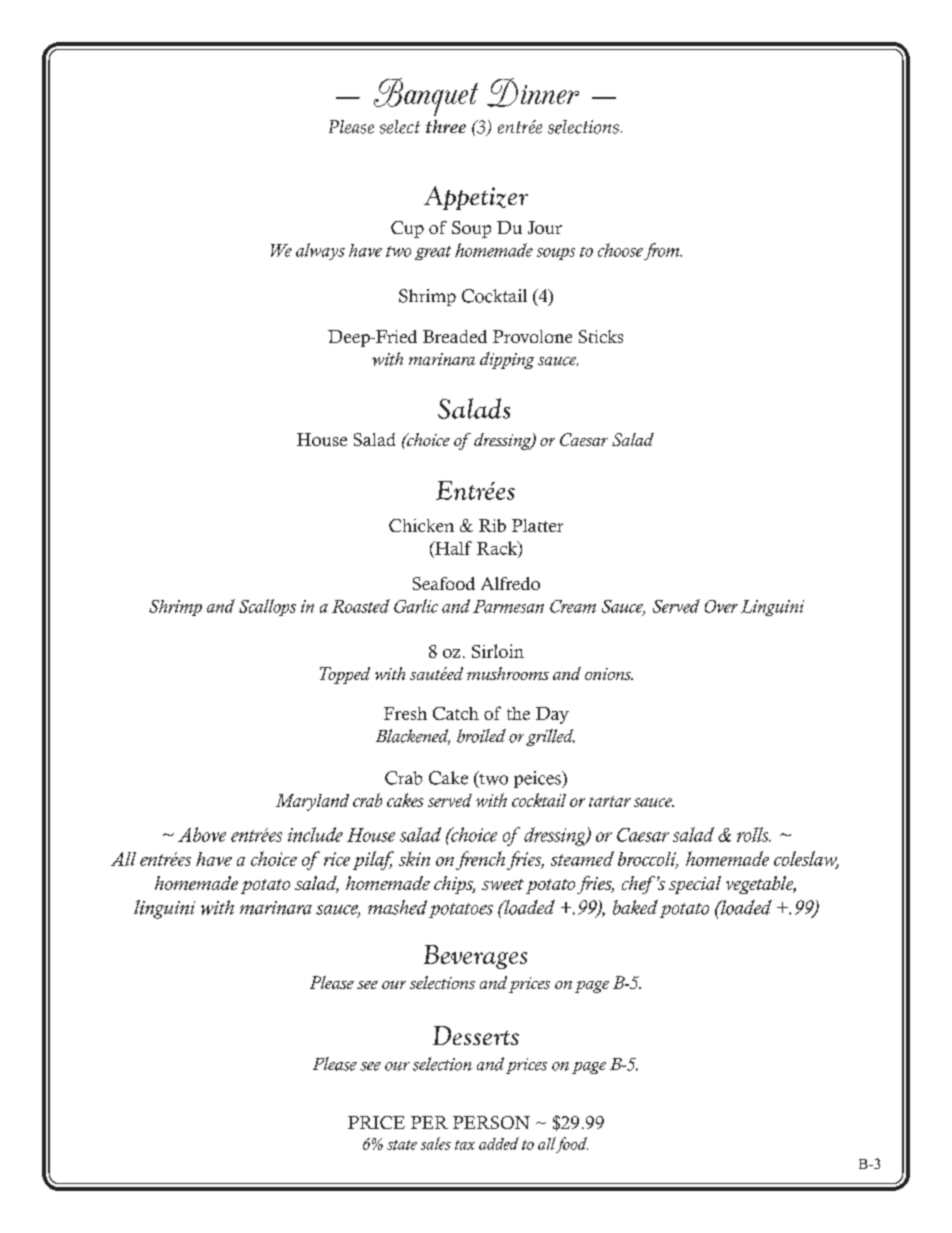  I want to click on the, so click(518, 713).
